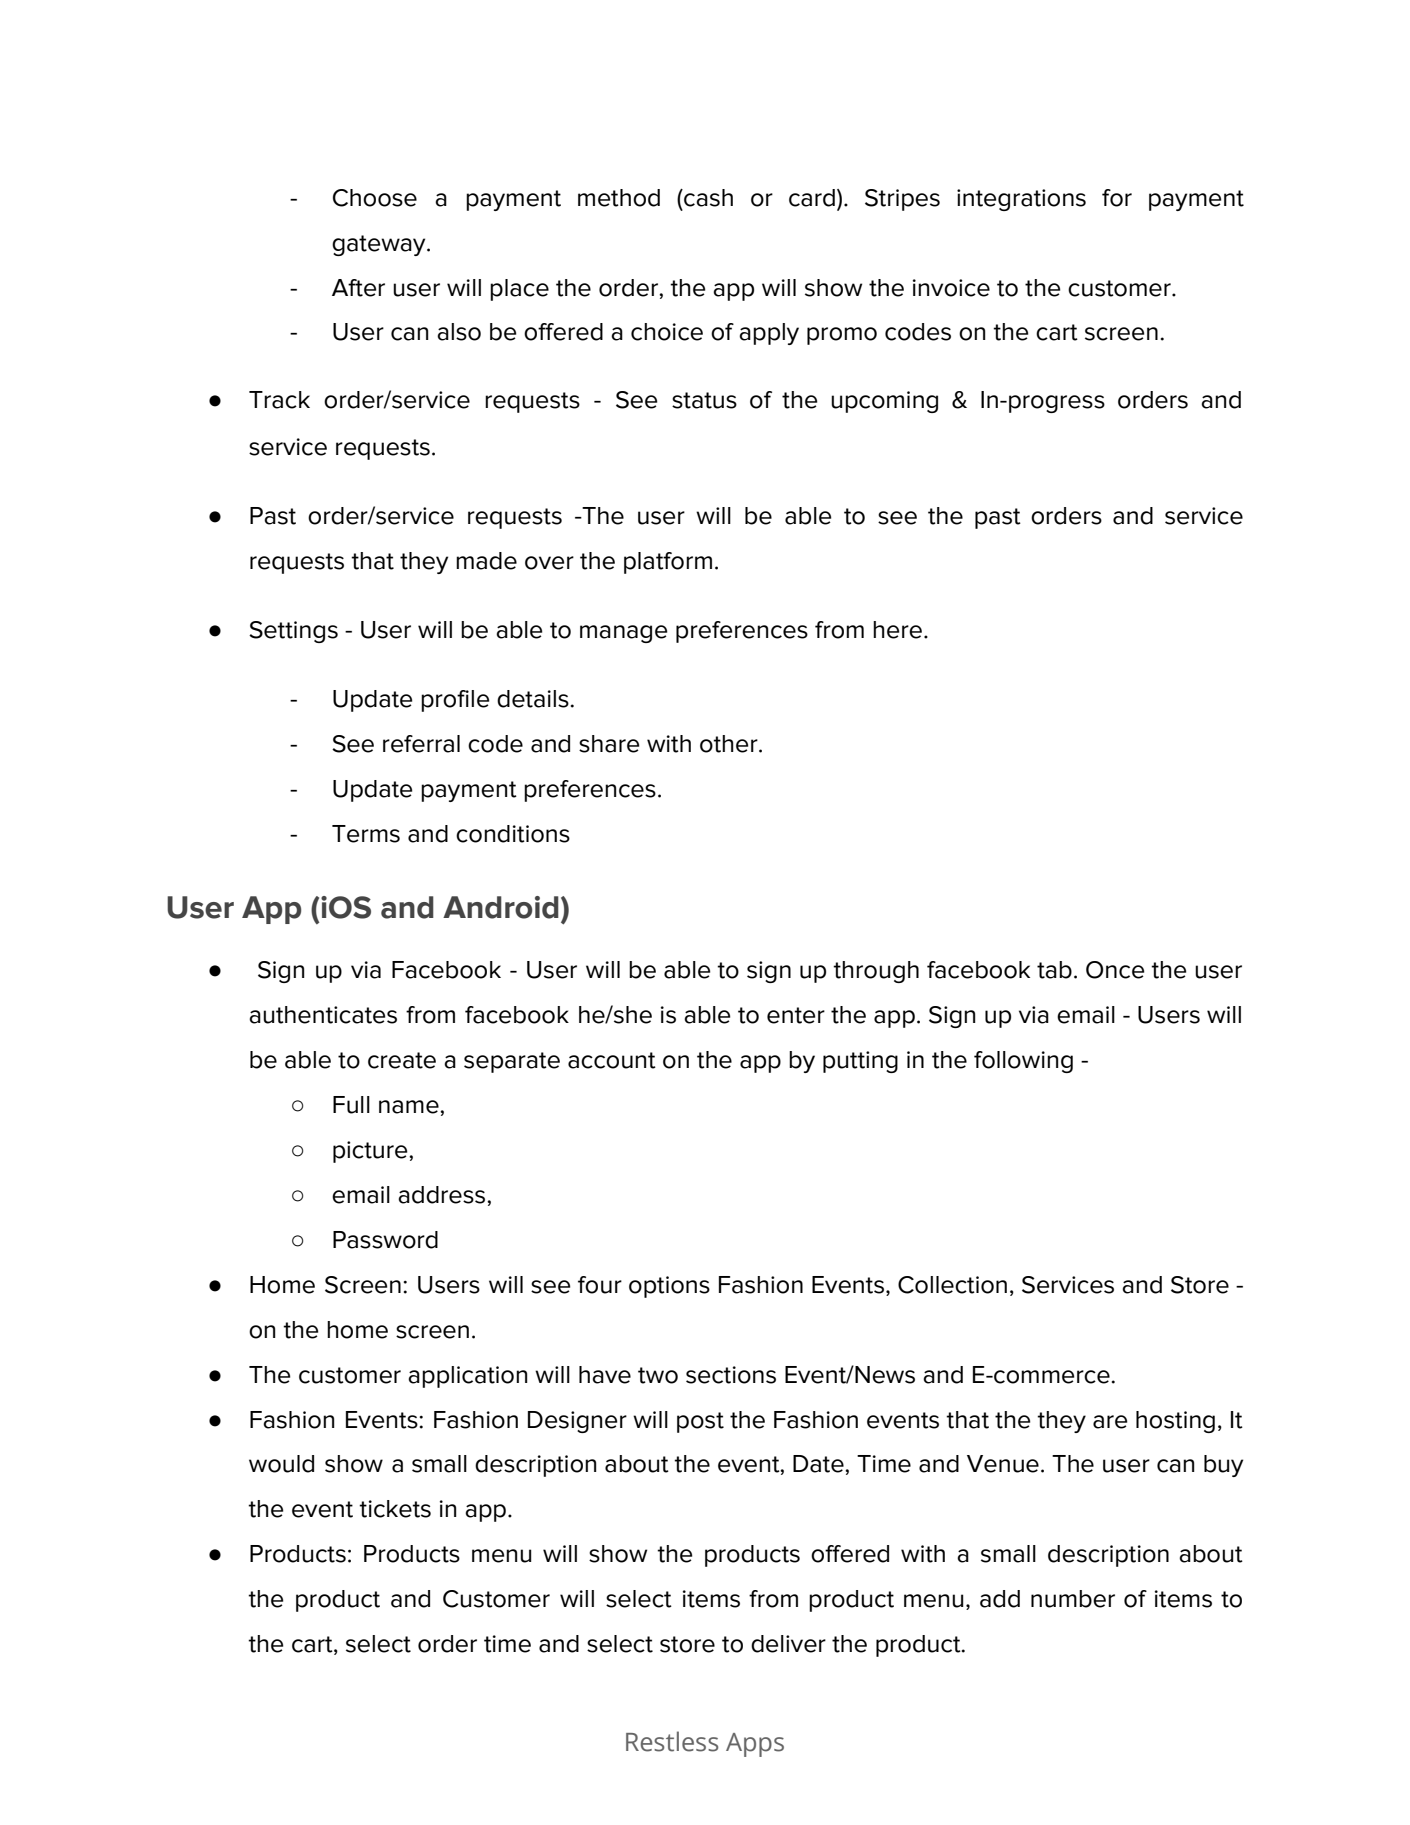 This document has height=1825, width=1410. Describe the element at coordinates (897, 630) in the document. I see `here` at that location.
